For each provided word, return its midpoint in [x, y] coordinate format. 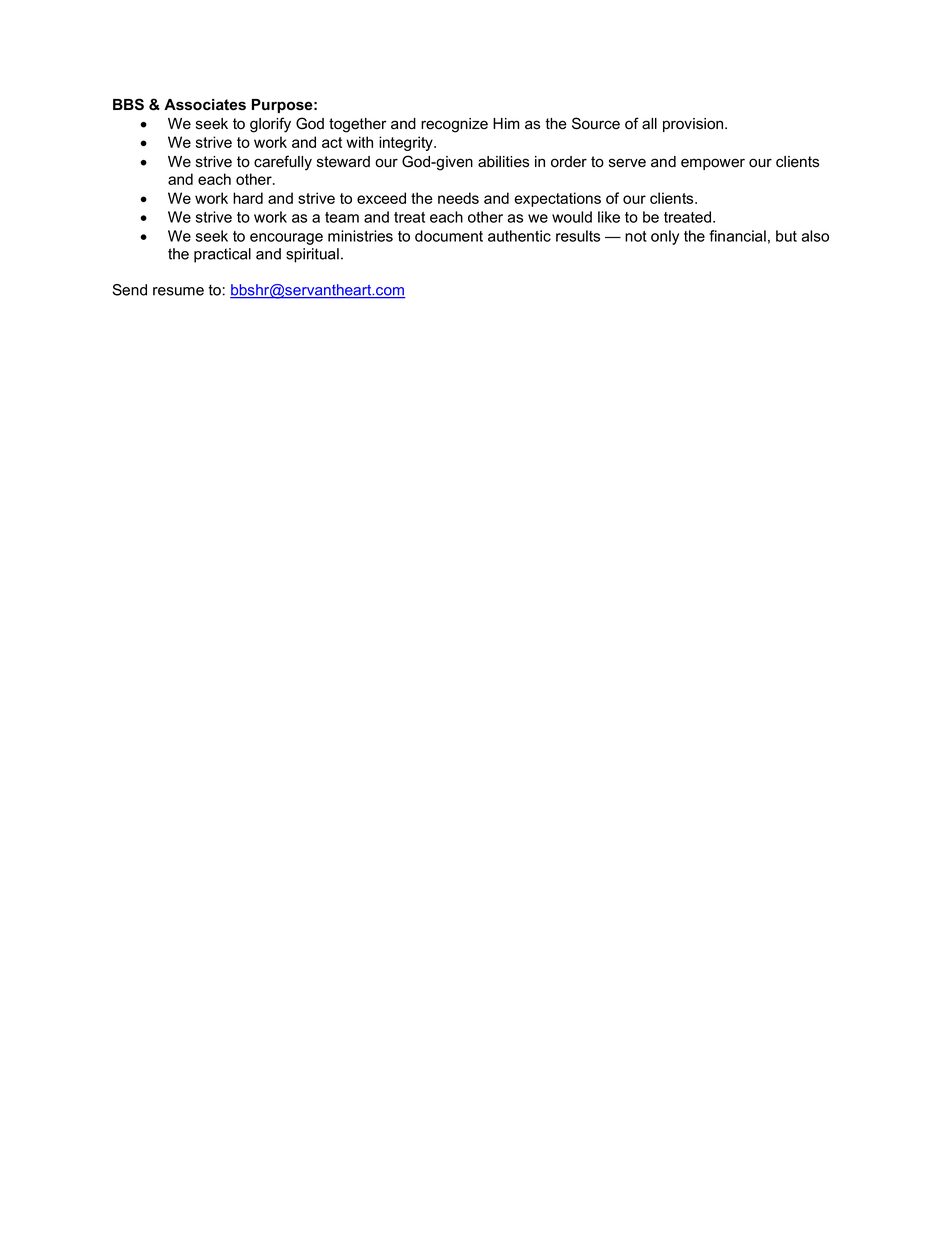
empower [713, 164]
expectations [557, 199]
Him [506, 123]
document [449, 236]
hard [248, 198]
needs [458, 198]
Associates [205, 105]
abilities [503, 162]
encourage [286, 239]
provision [694, 125]
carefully [283, 163]
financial [737, 236]
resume [178, 291]
